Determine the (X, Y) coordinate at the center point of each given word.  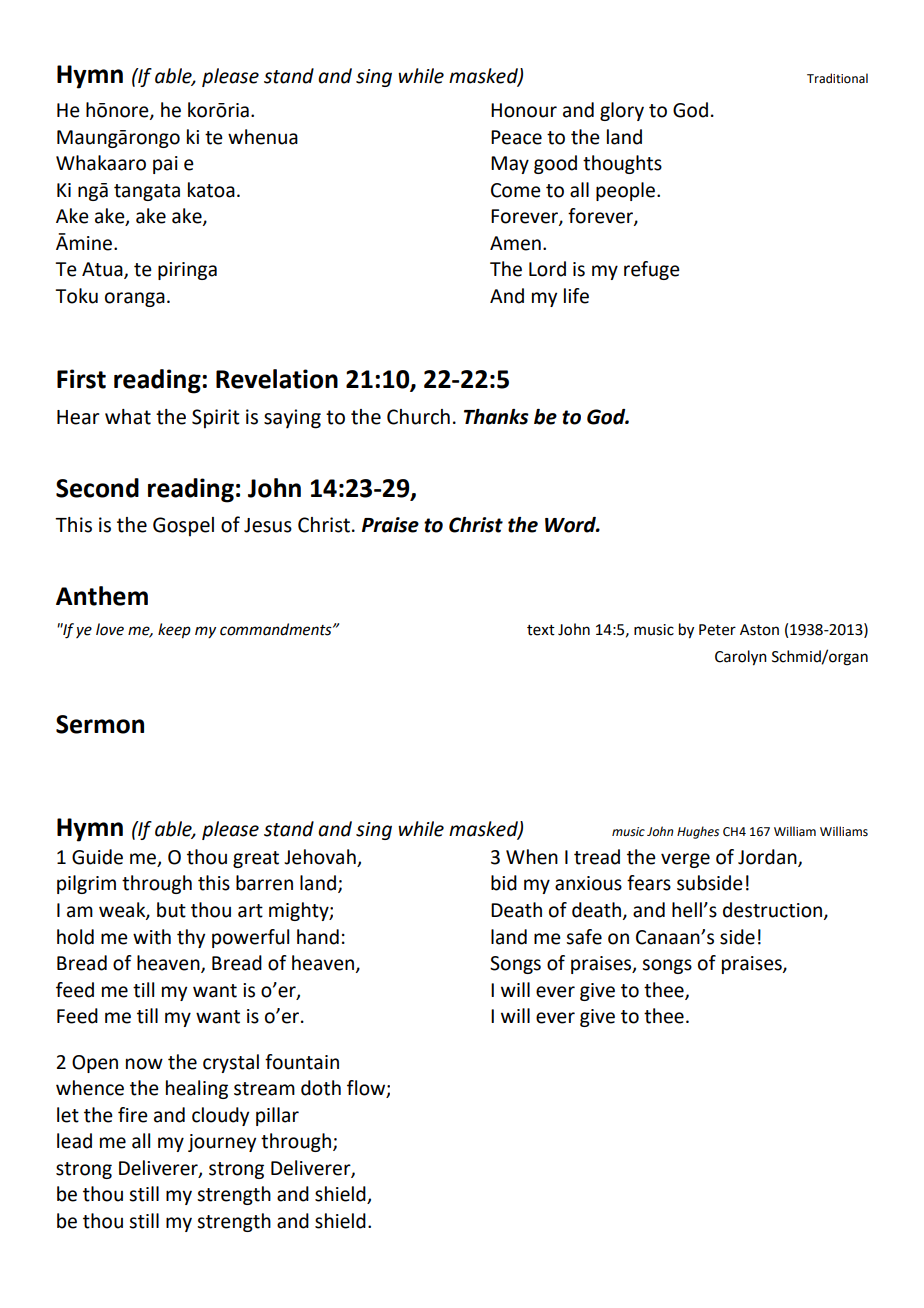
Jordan (768, 858)
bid (504, 883)
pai (165, 165)
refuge (652, 270)
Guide (97, 857)
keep (174, 631)
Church (418, 417)
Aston (759, 630)
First (81, 379)
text (541, 630)
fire (133, 1115)
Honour (524, 110)
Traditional (837, 78)
